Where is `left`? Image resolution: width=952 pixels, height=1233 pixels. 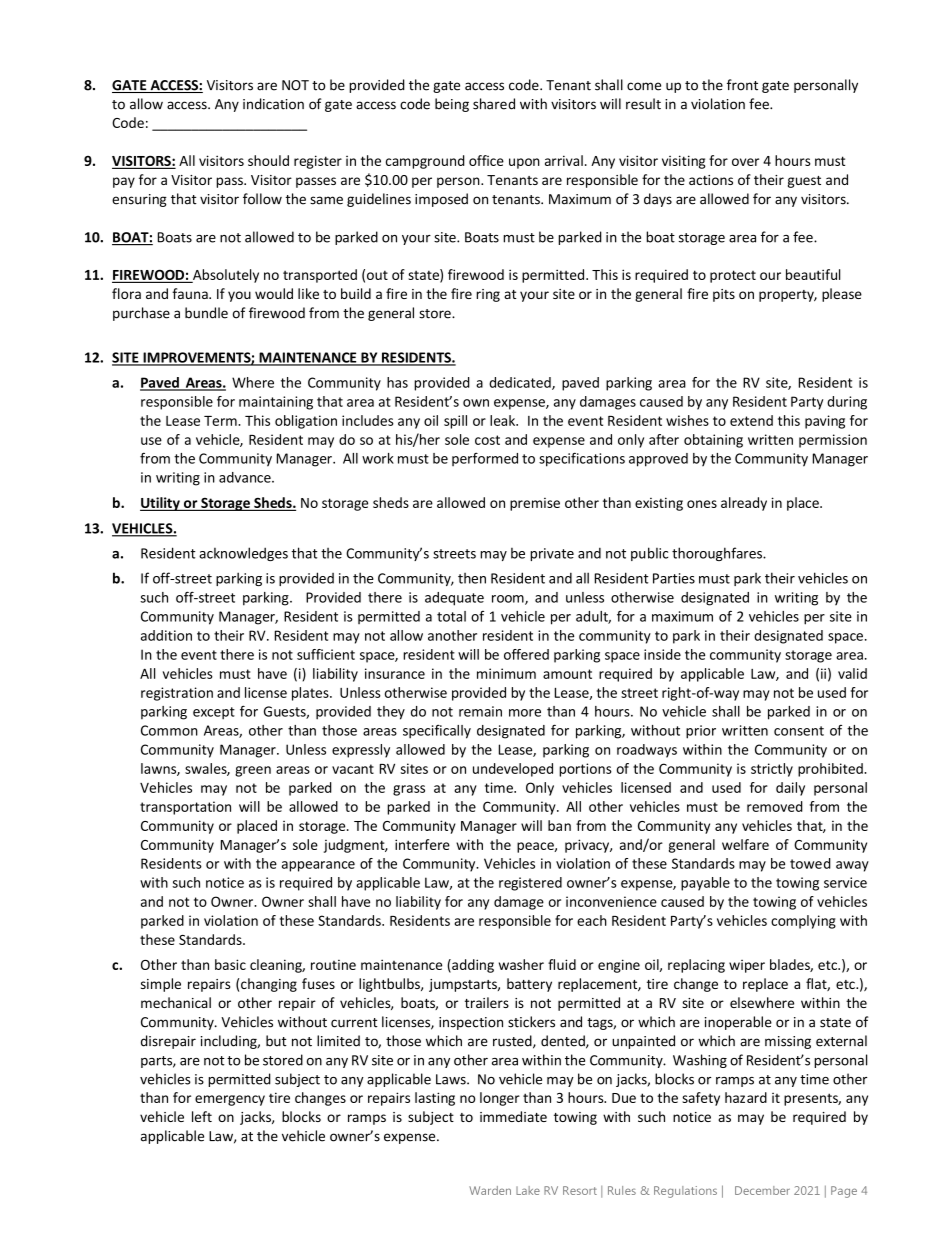 left is located at coordinates (202, 1116).
